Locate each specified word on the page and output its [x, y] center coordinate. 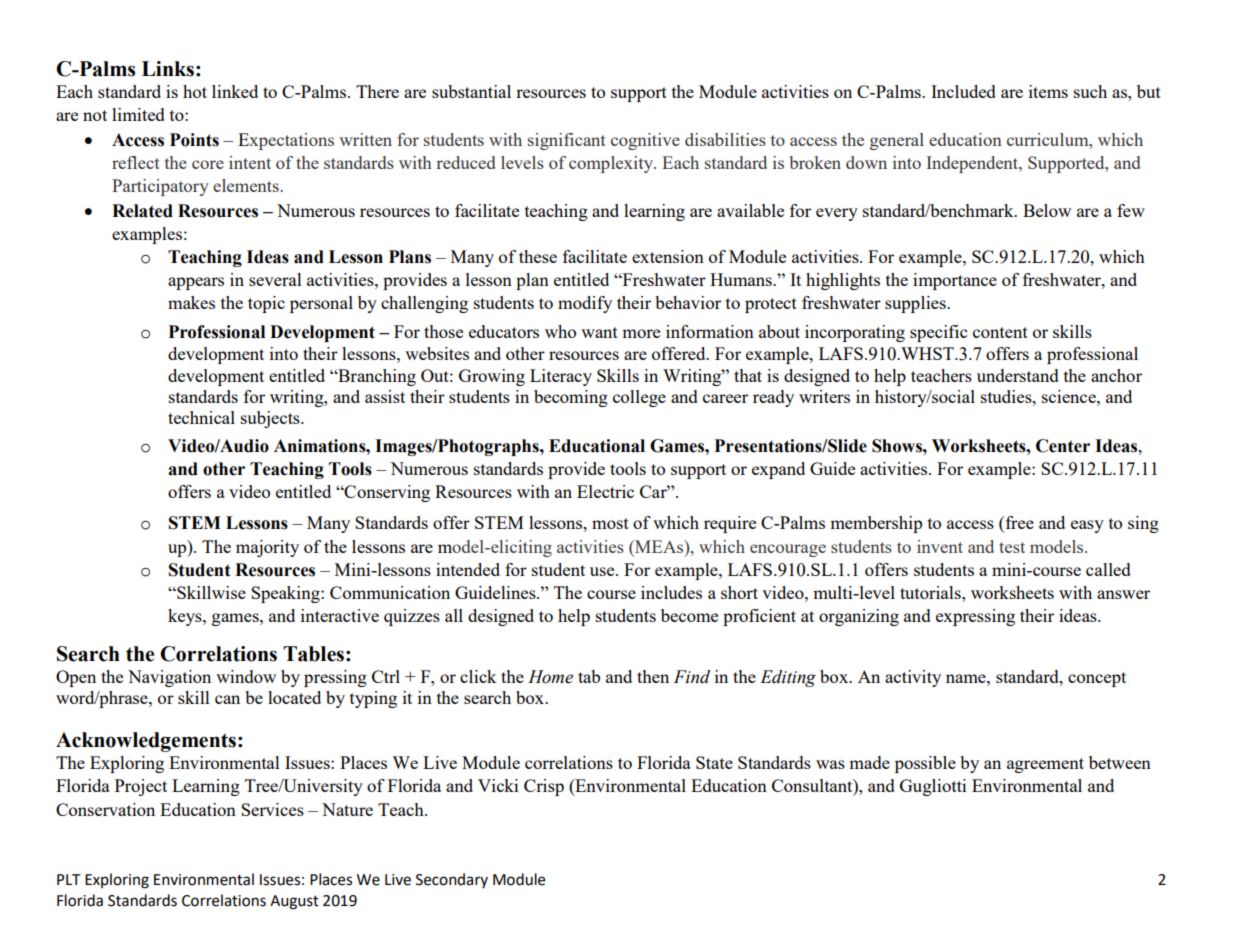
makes [191, 302]
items [1048, 91]
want [599, 332]
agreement [1045, 765]
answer [1123, 594]
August [294, 902]
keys [186, 617]
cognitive [645, 141]
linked [235, 91]
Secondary [452, 880]
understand [1018, 375]
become [689, 615]
